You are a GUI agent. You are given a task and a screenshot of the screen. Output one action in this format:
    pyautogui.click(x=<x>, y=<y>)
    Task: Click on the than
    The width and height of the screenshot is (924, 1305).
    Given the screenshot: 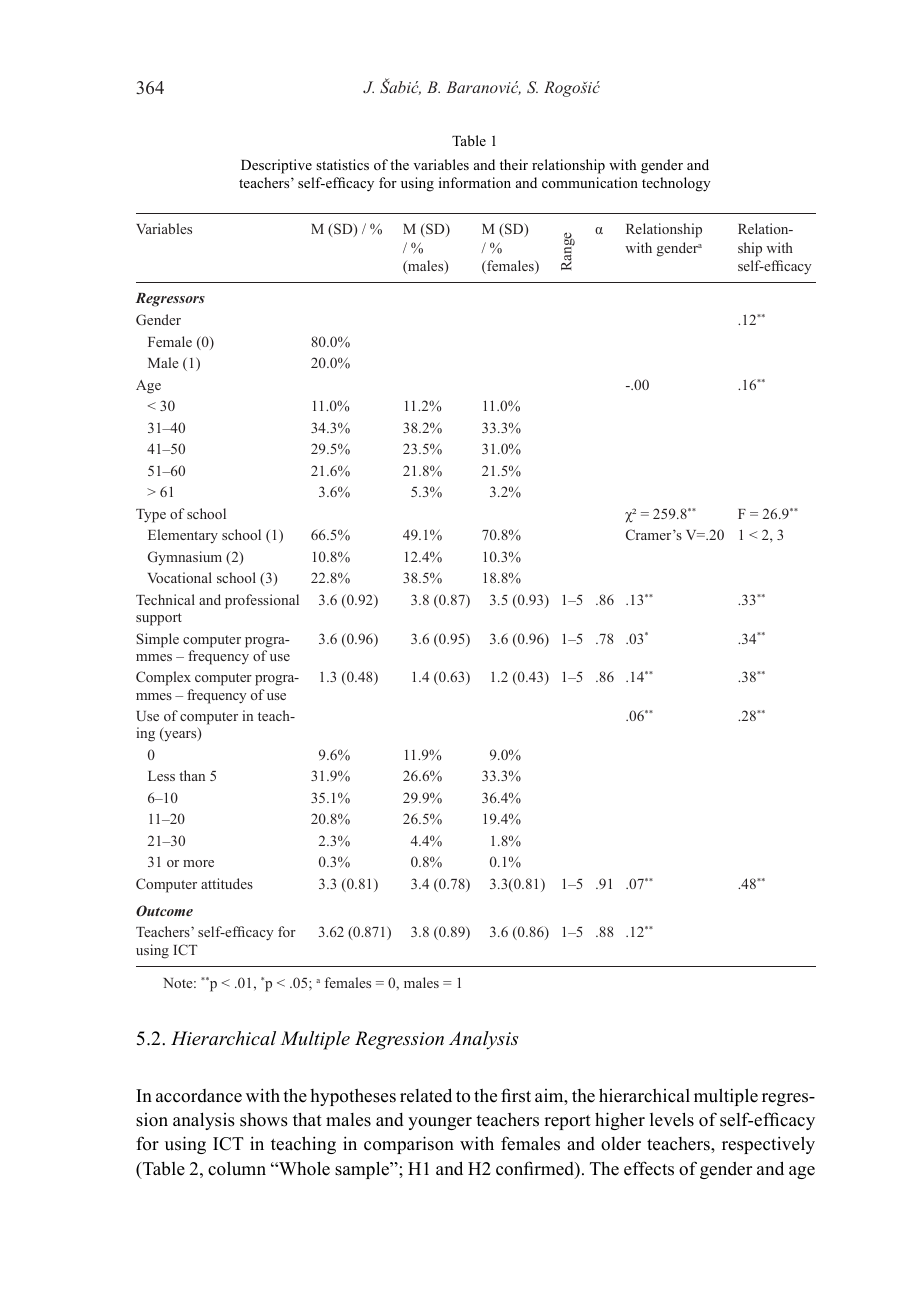 What is the action you would take?
    pyautogui.click(x=192, y=775)
